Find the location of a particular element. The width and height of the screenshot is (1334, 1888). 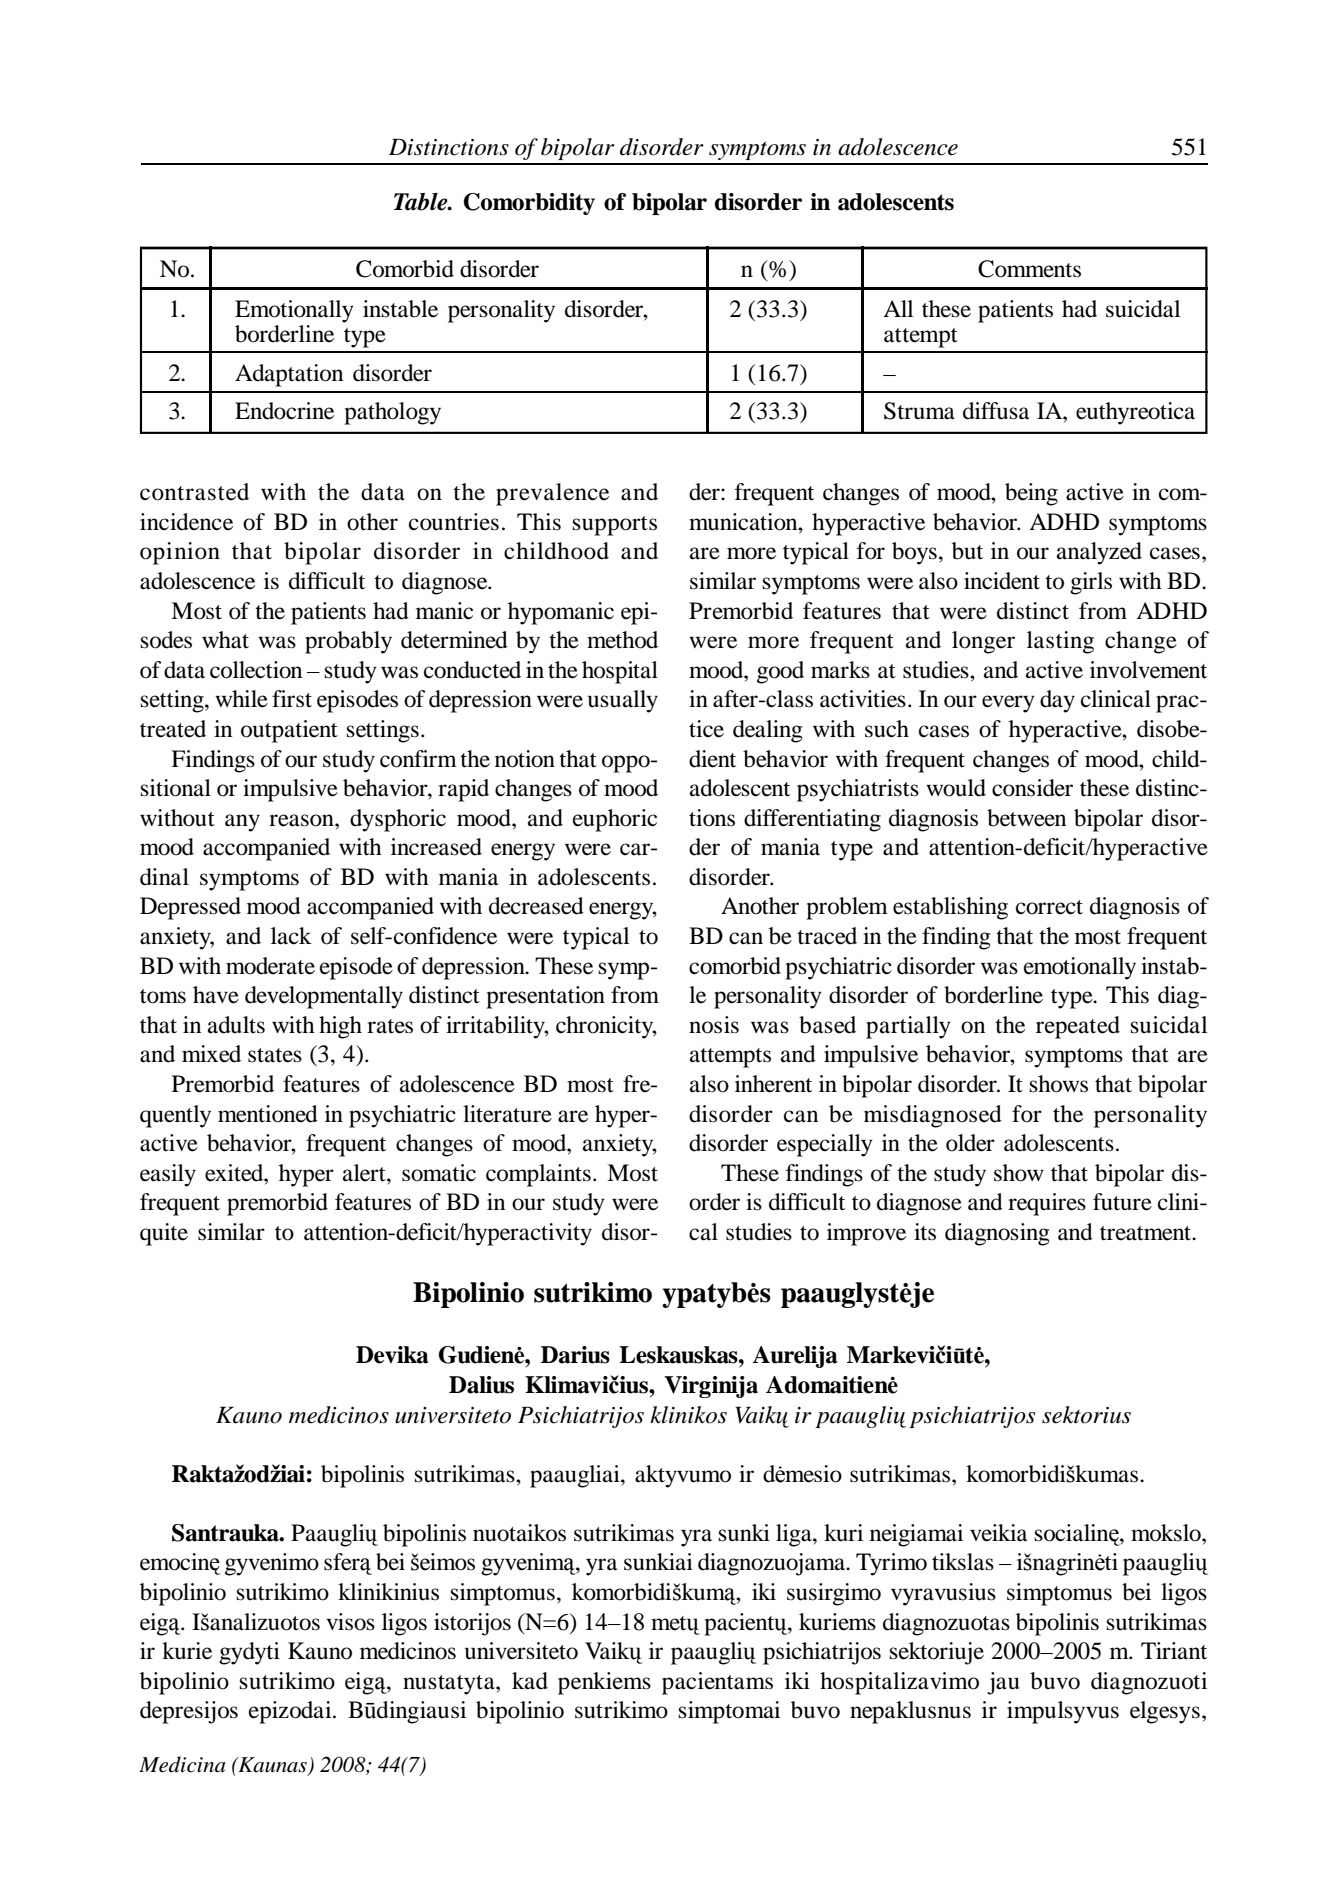

Comments is located at coordinates (1029, 269).
